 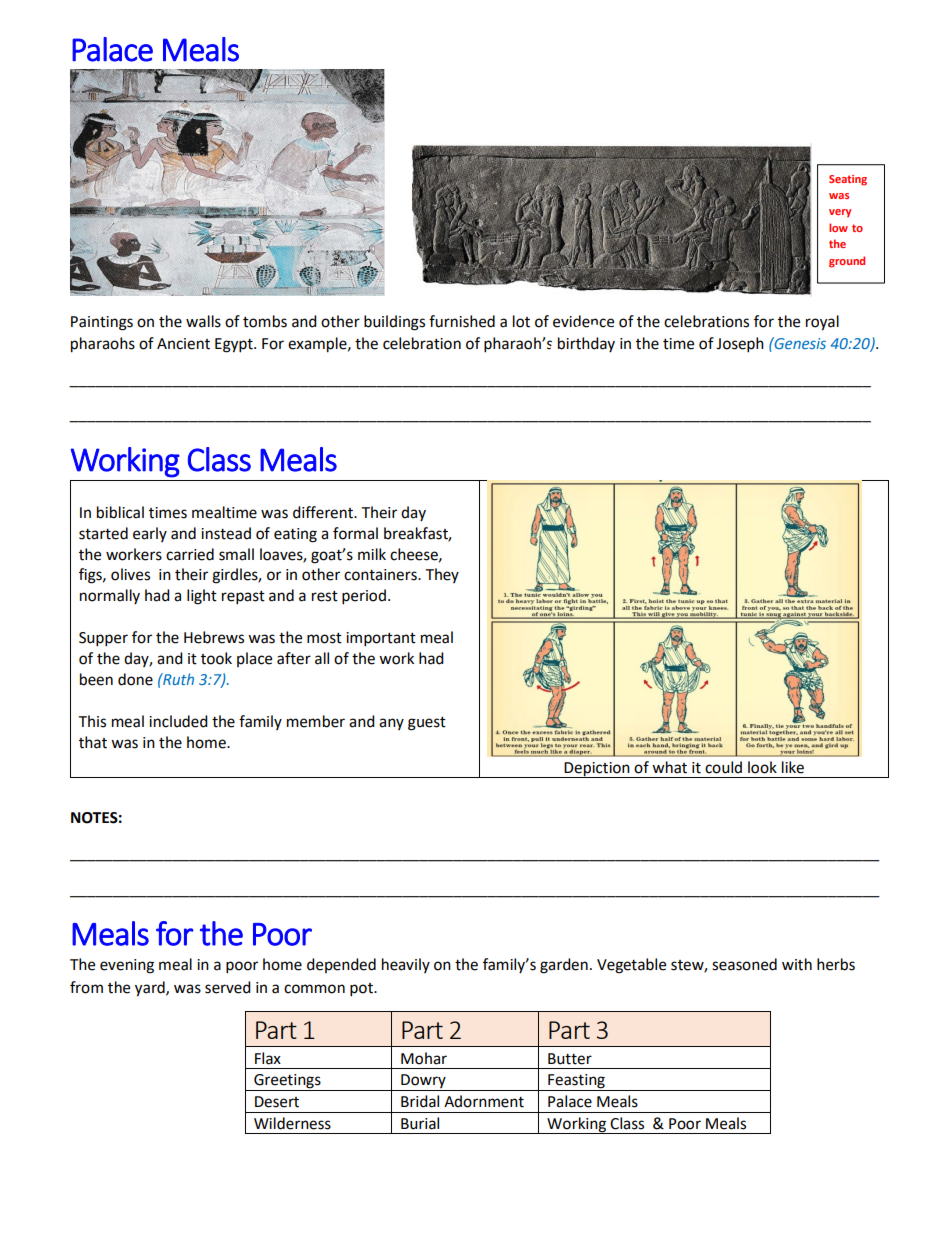 What do you see at coordinates (277, 1102) in the page?
I see `Desert` at bounding box center [277, 1102].
